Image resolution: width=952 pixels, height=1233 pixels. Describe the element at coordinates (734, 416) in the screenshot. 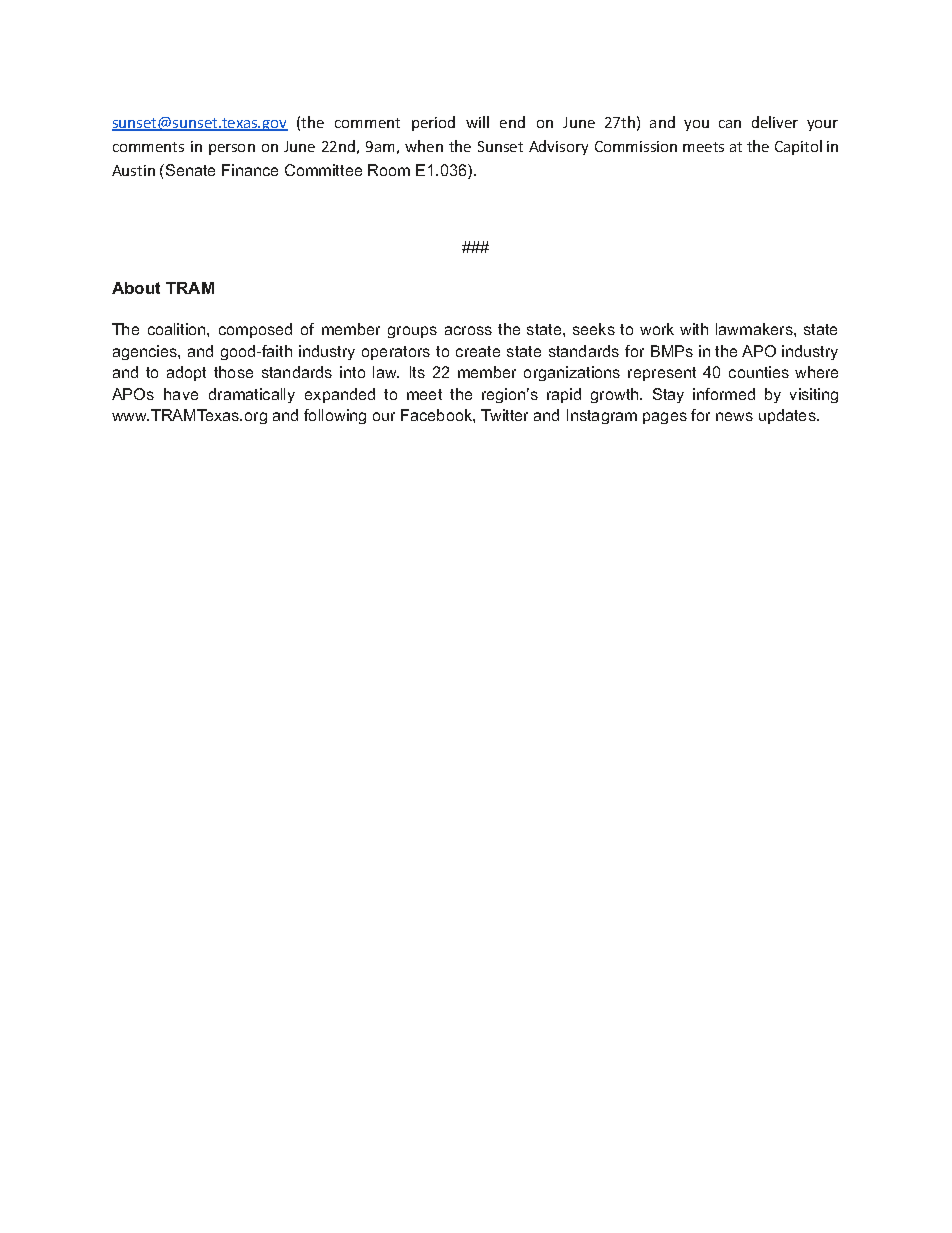

I see `news` at that location.
